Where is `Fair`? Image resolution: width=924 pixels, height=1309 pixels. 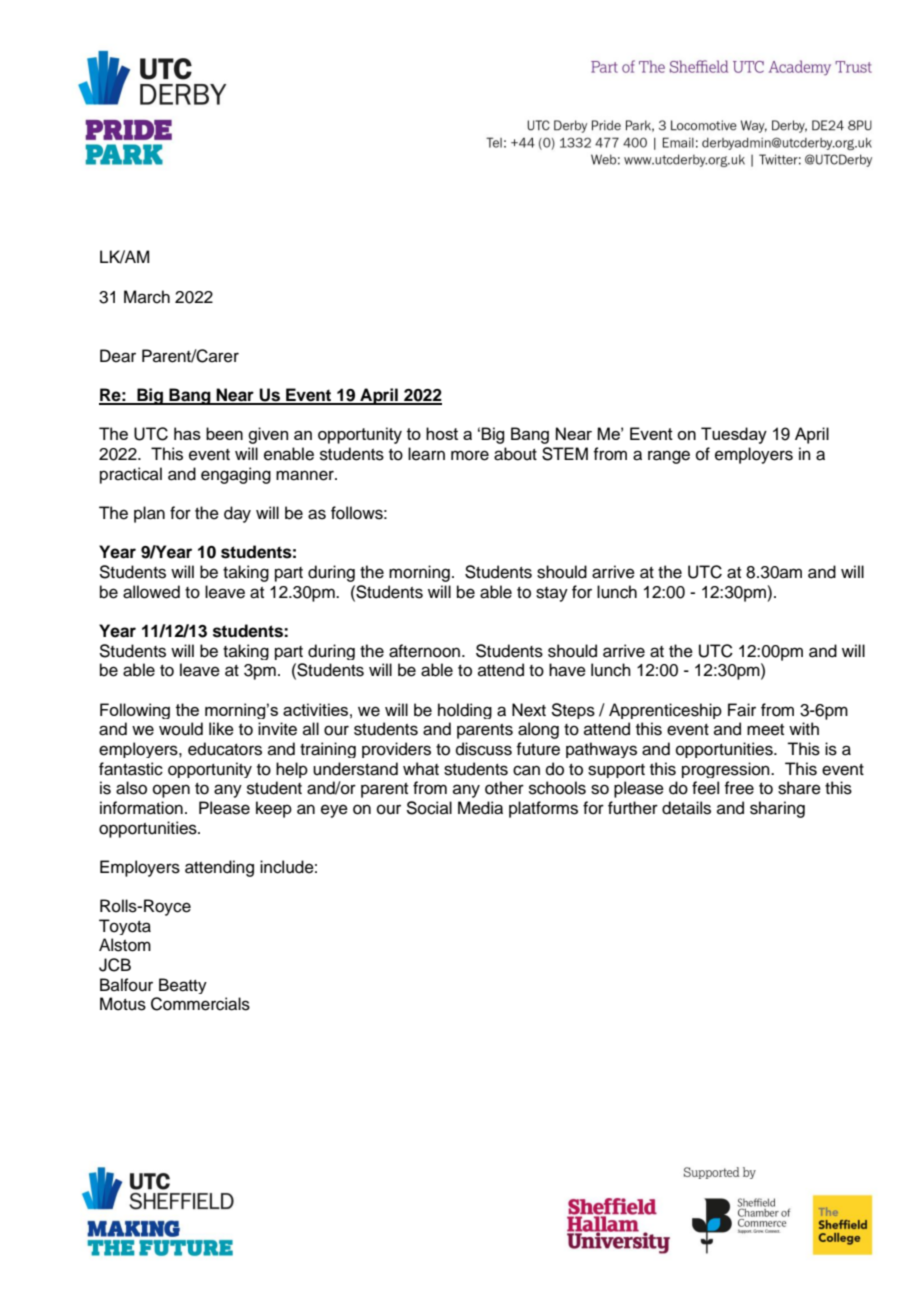 Fair is located at coordinates (742, 710).
